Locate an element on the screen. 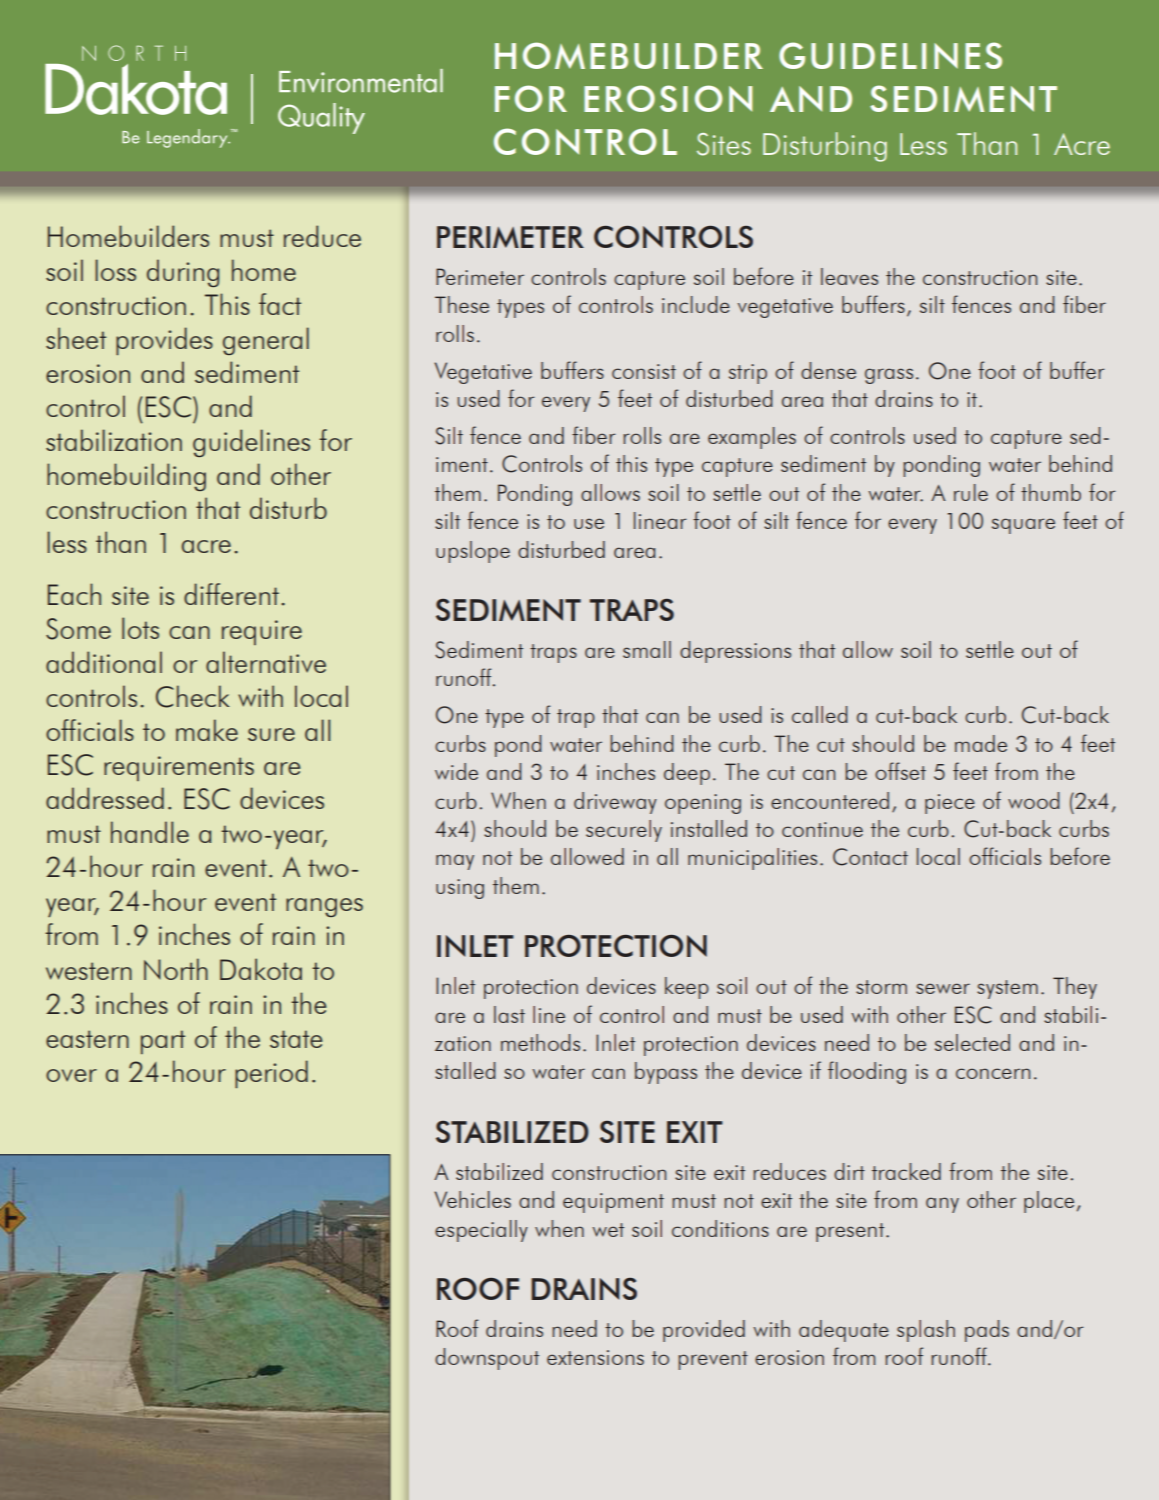 The image size is (1159, 1500). downspout is located at coordinates (487, 1359).
